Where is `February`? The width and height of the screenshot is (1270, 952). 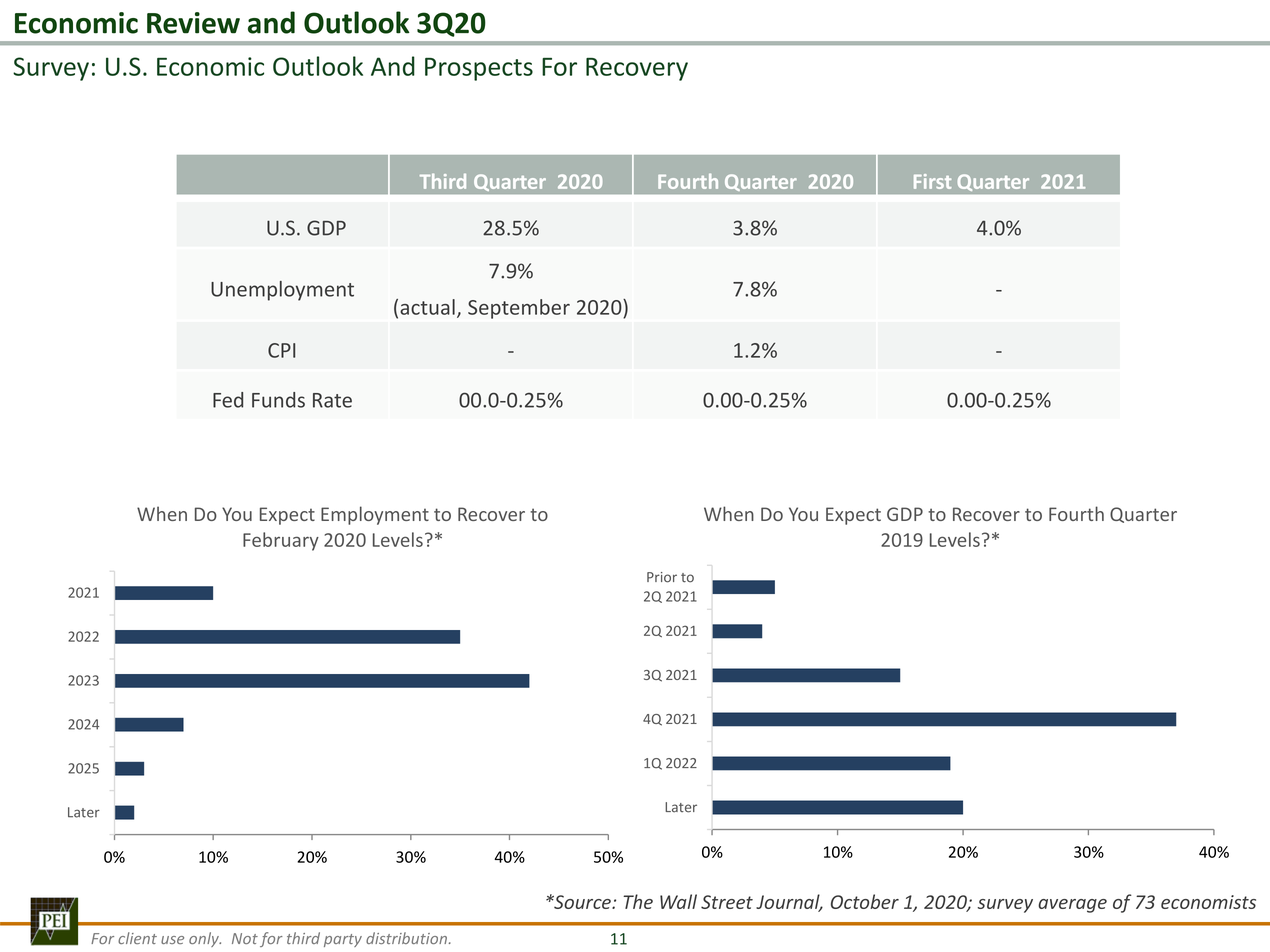 February is located at coordinates (281, 541).
